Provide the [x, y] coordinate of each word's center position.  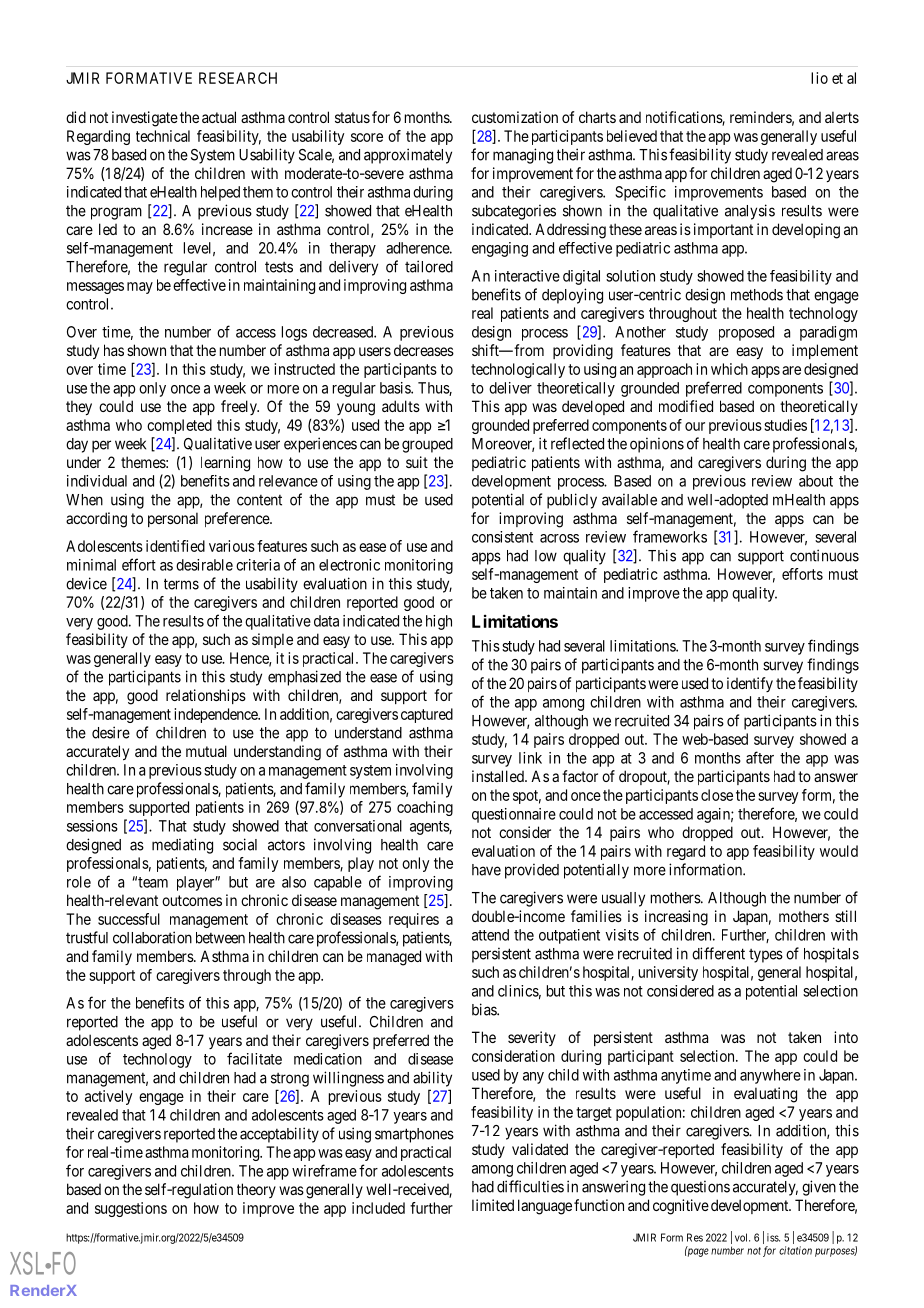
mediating [182, 846]
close [717, 795]
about [816, 481]
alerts [842, 117]
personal [173, 519]
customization [515, 117]
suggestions [131, 1209]
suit [417, 462]
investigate [145, 119]
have [486, 870]
